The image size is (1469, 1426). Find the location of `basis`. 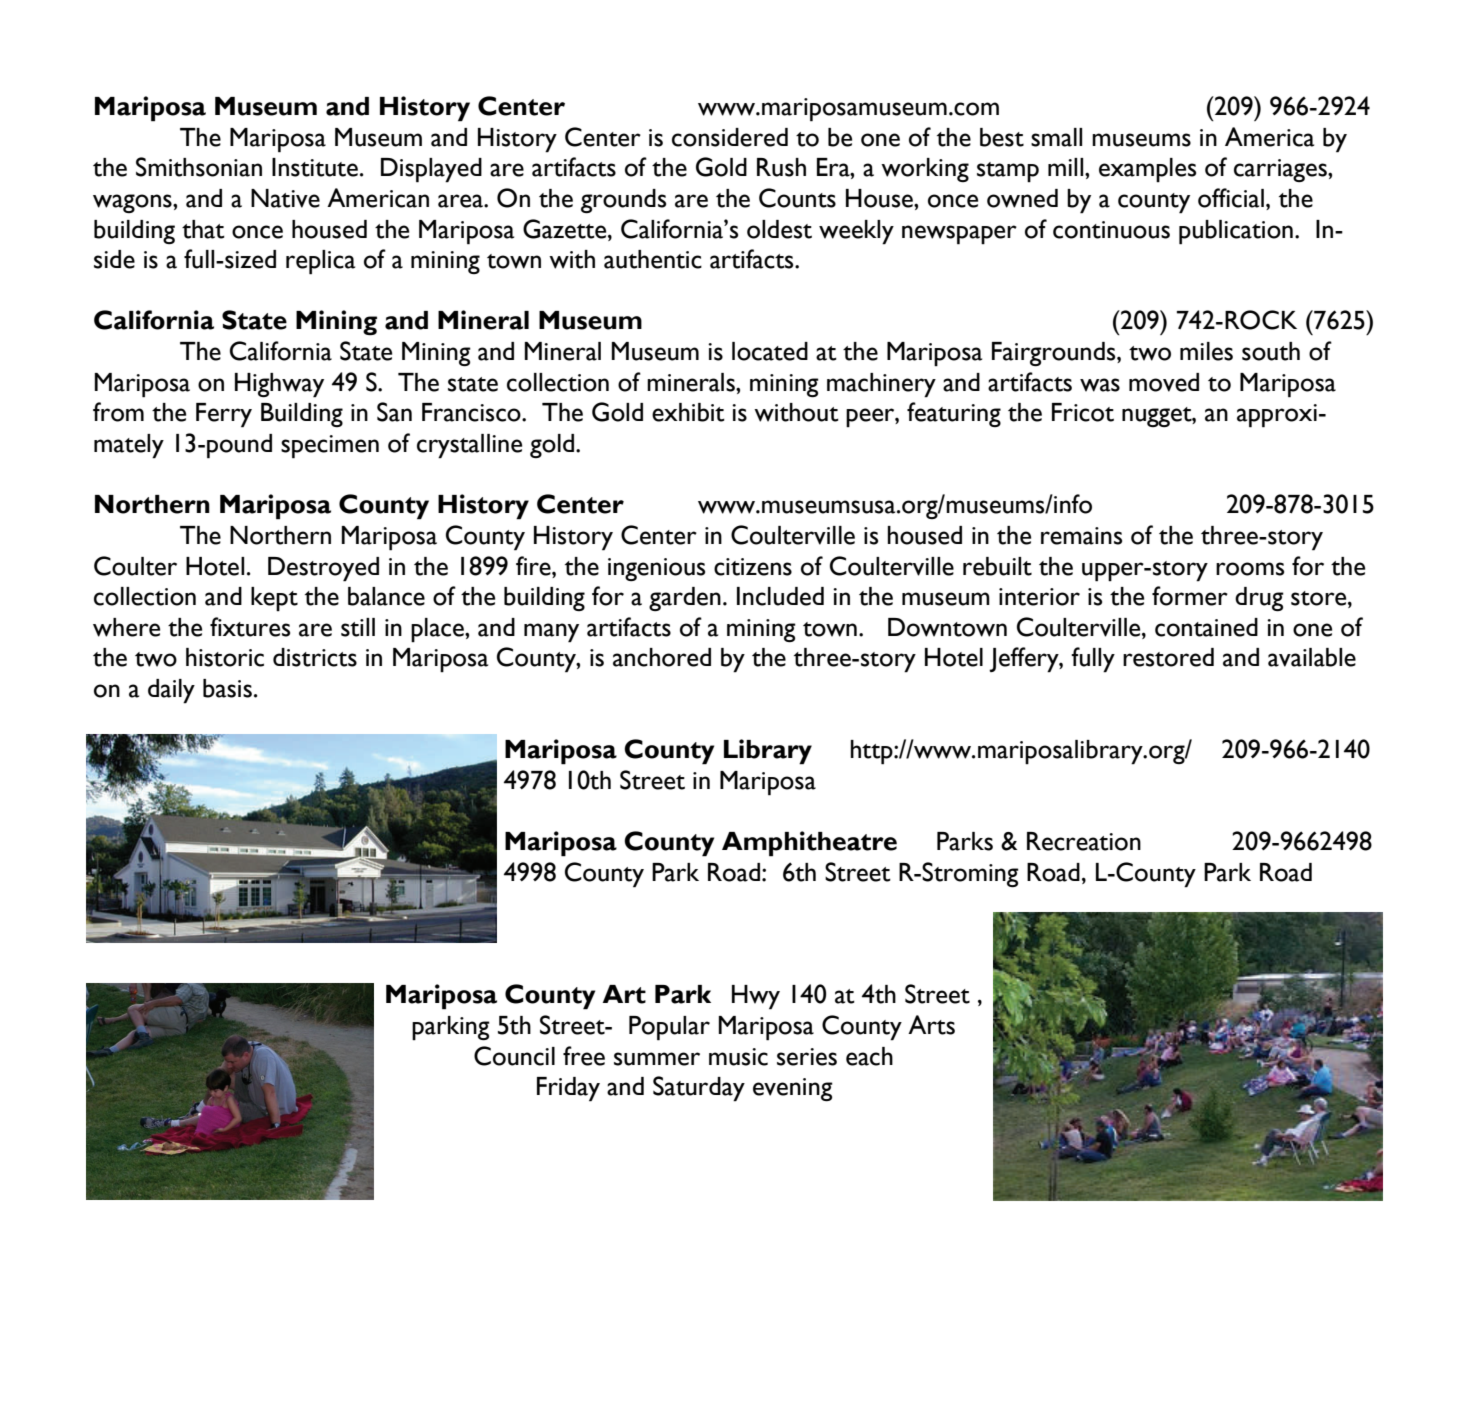

basis is located at coordinates (227, 688).
